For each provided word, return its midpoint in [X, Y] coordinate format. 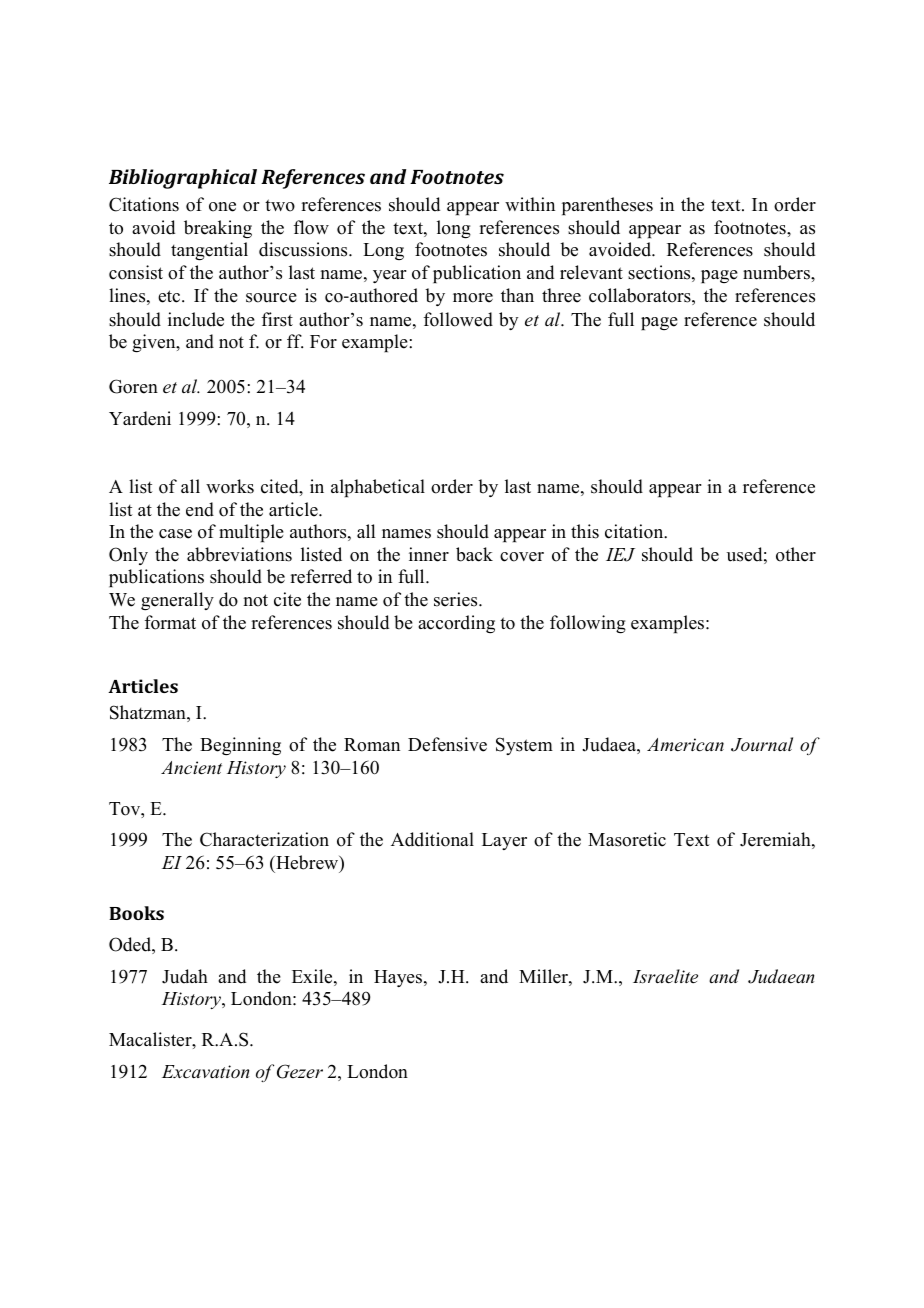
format [170, 622]
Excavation [205, 1071]
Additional [432, 839]
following [588, 624]
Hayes [399, 978]
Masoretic [627, 839]
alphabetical [378, 488]
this [585, 531]
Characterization [264, 839]
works [230, 486]
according [456, 624]
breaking [218, 229]
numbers [777, 272]
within [530, 204]
